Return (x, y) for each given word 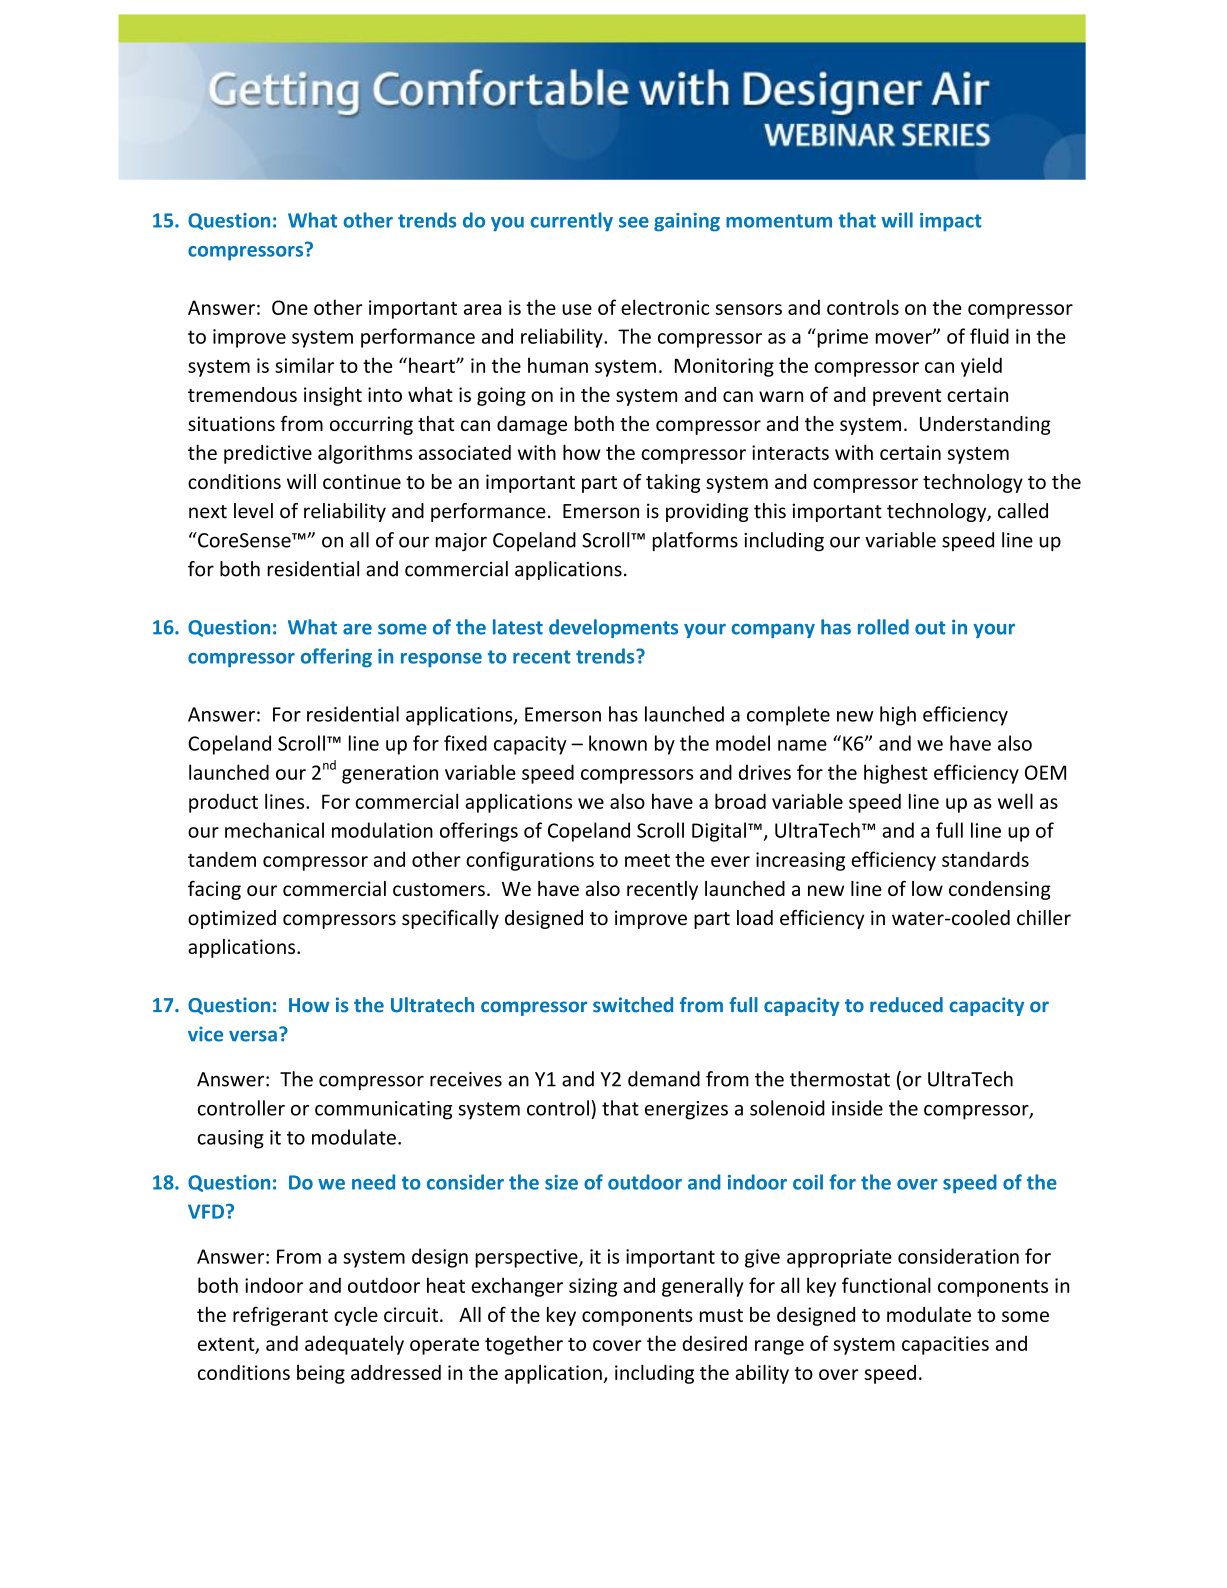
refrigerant (280, 1316)
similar (304, 365)
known (618, 743)
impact (951, 222)
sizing (593, 1287)
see (634, 222)
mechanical (274, 830)
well (1015, 801)
